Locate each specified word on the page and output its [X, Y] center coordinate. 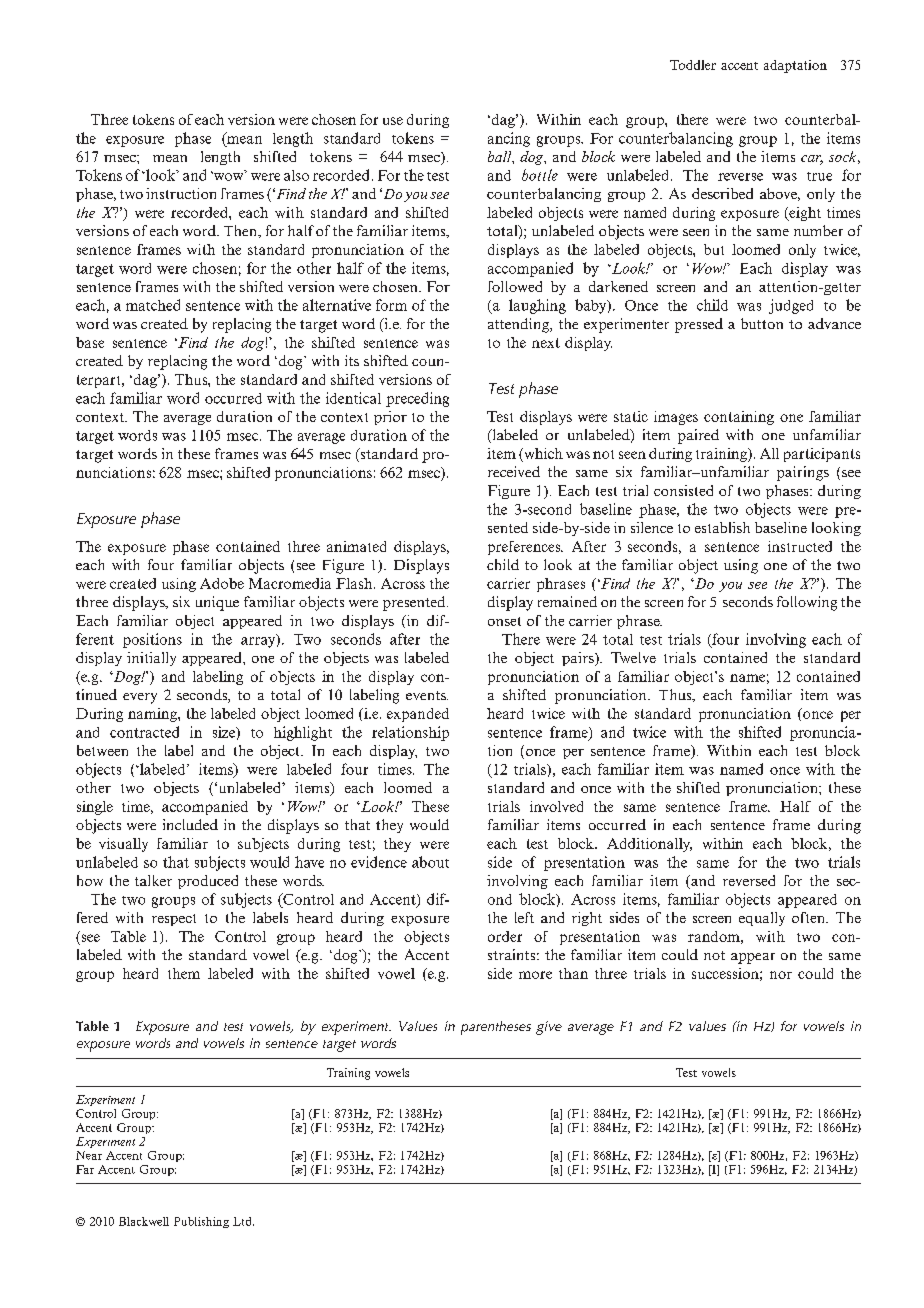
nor [781, 975]
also [296, 175]
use [393, 121]
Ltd [243, 1221]
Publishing [201, 1222]
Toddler [693, 65]
